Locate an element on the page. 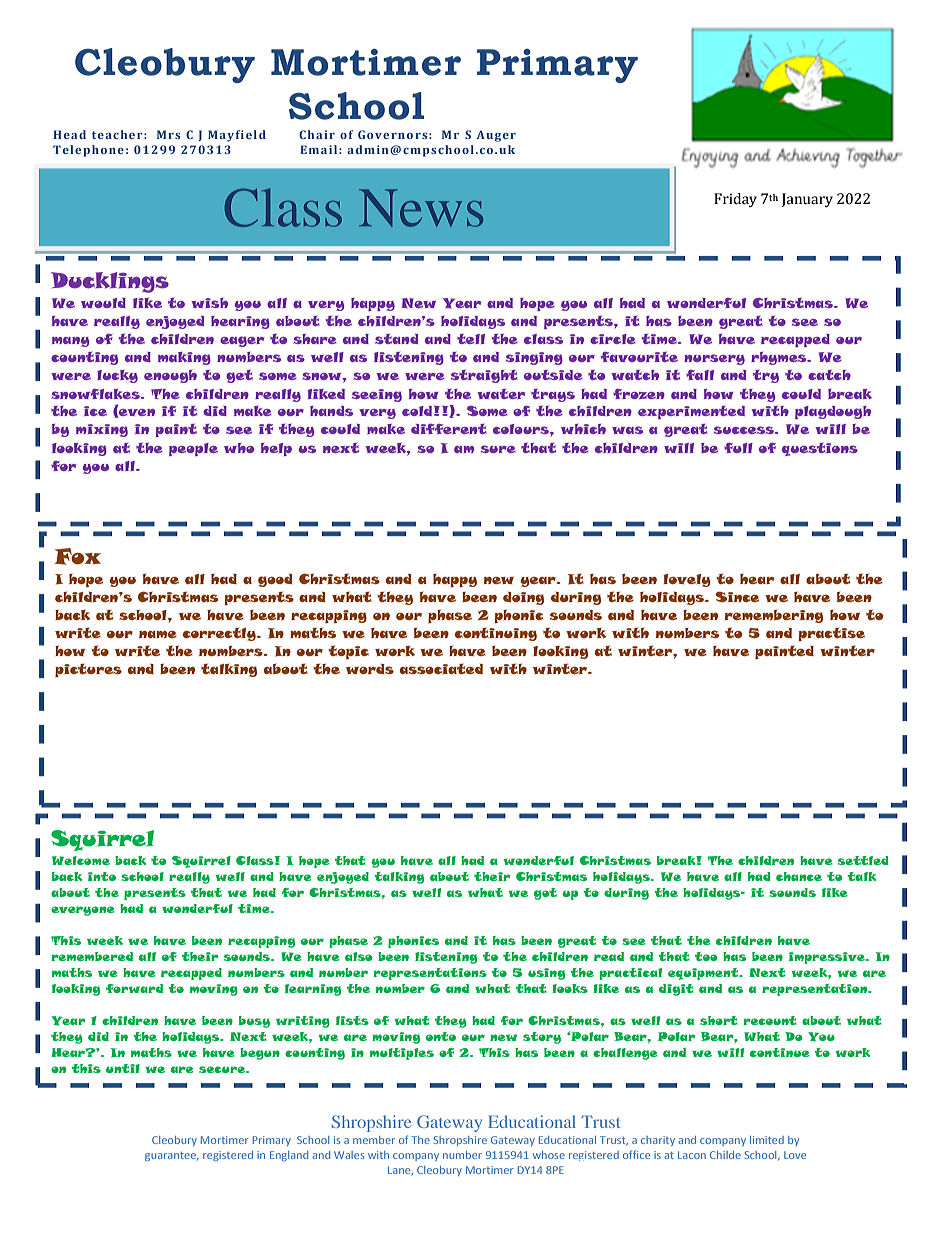 This page has width=952, height=1233. practise is located at coordinates (832, 634).
